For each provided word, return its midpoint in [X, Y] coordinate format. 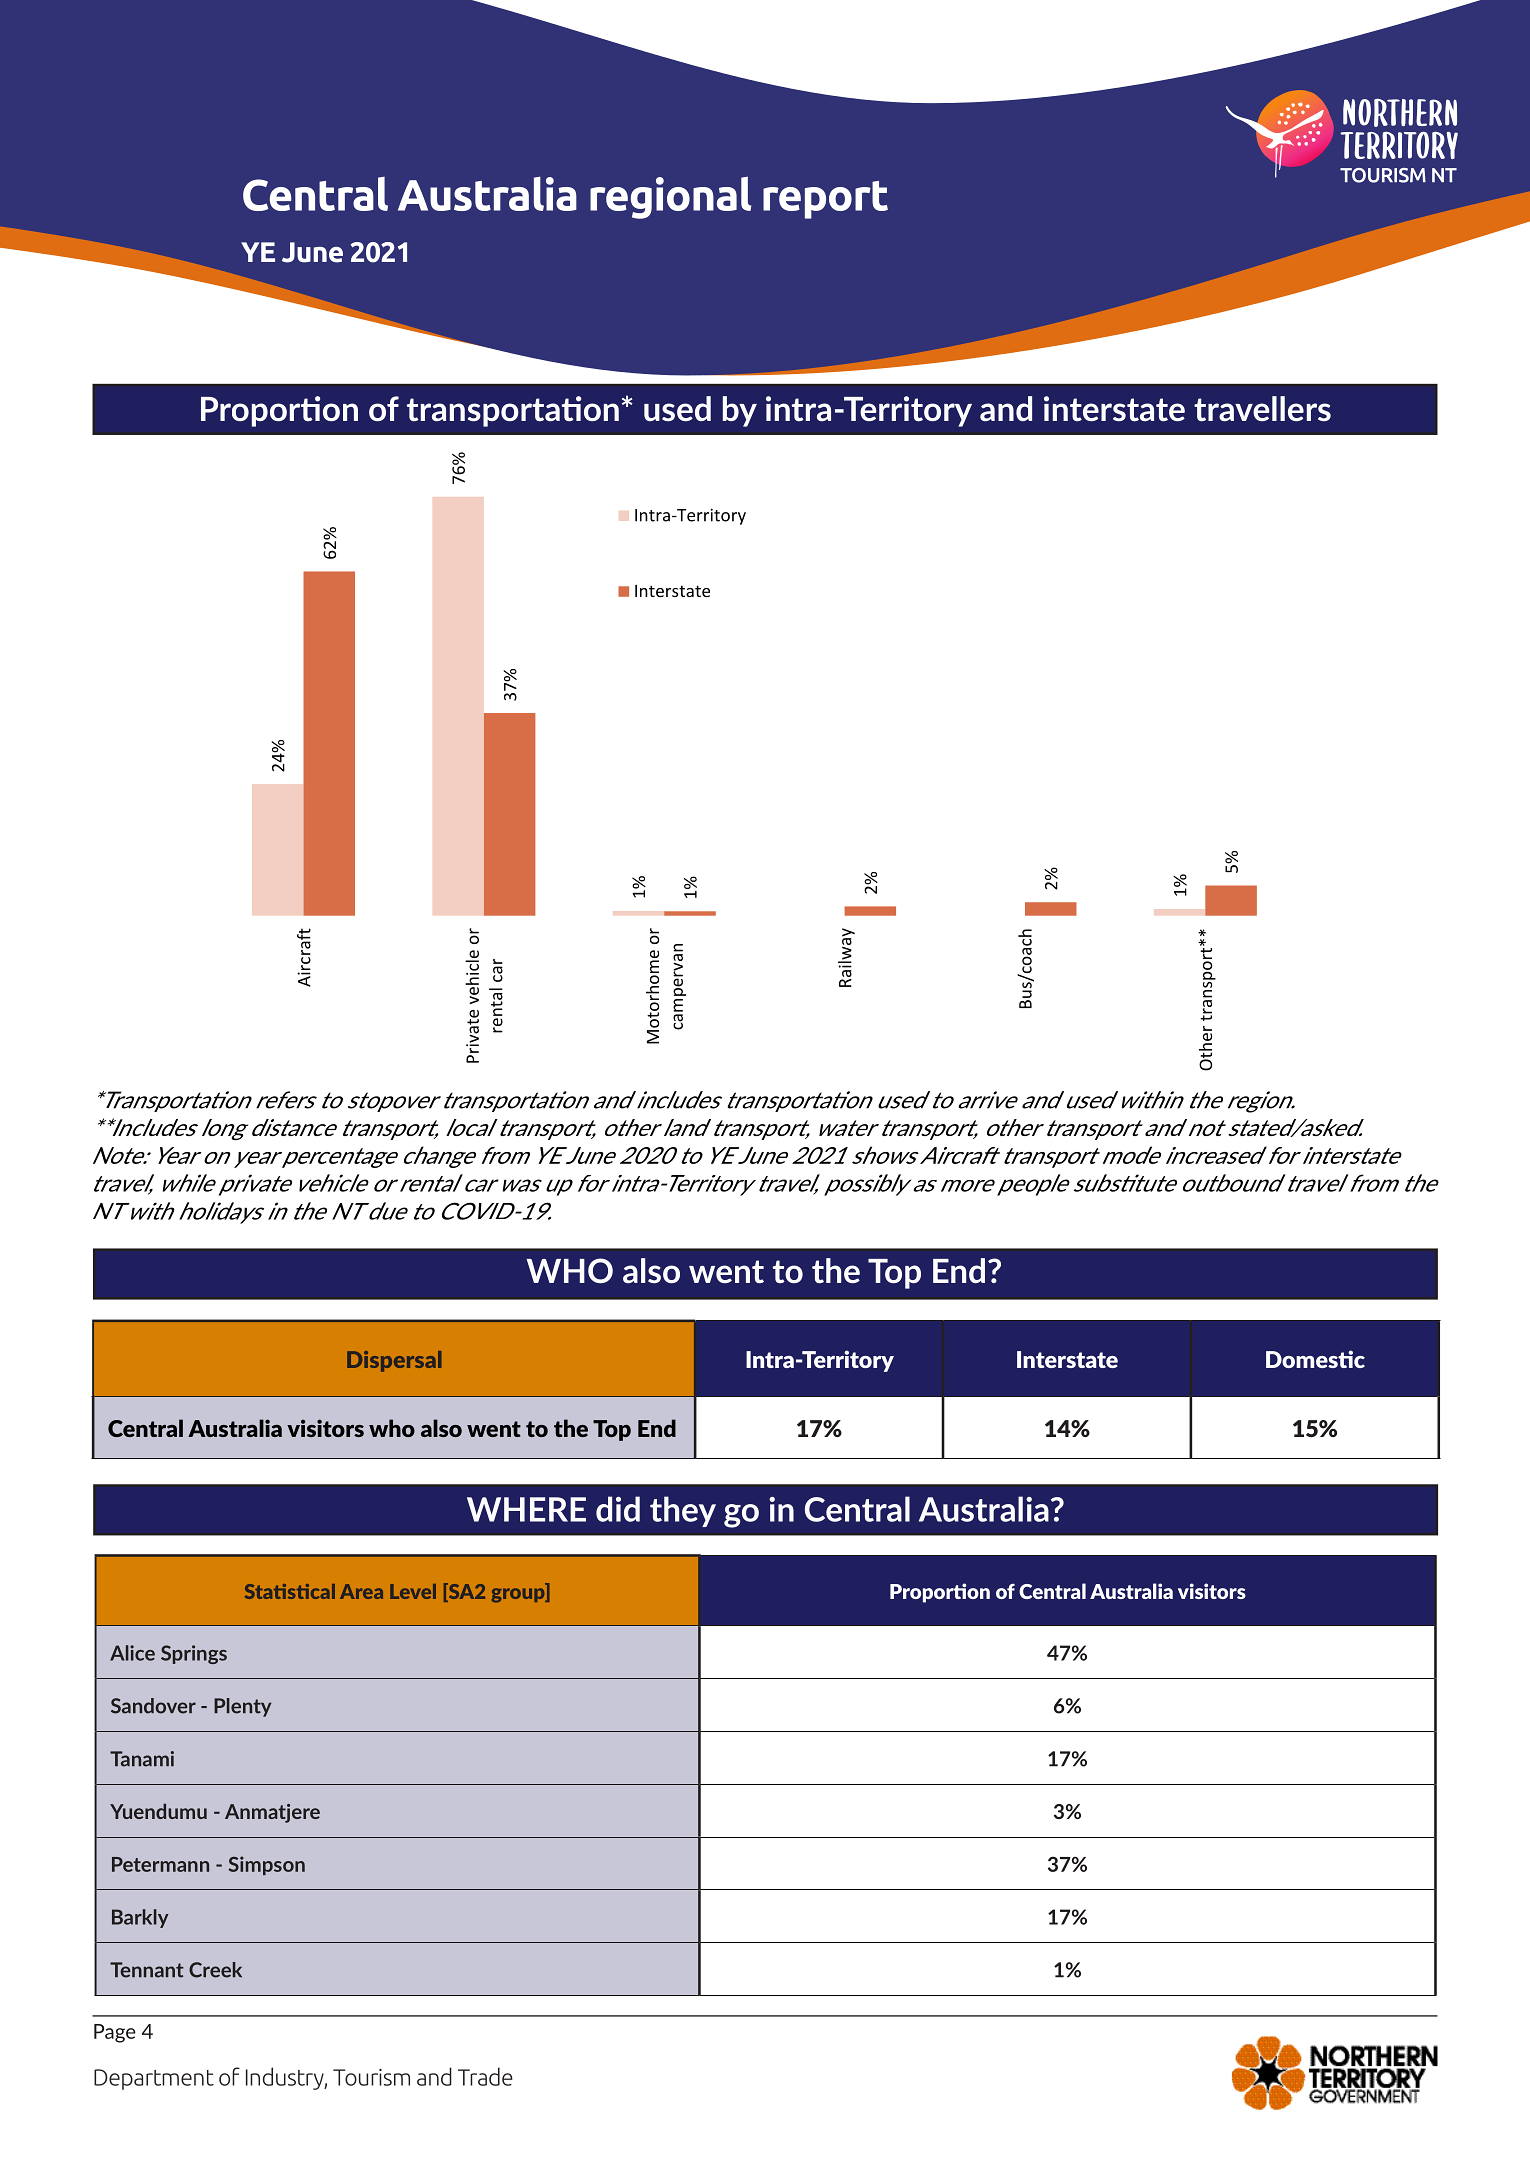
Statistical [290, 1591]
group [519, 1595]
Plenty [242, 1707]
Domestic [1315, 1359]
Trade [485, 2076]
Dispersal [394, 1361]
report [825, 200]
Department [154, 2079]
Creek [215, 1970]
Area [361, 1591]
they [683, 1511]
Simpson [267, 1865]
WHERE [526, 1509]
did [618, 1509]
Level [413, 1591]
